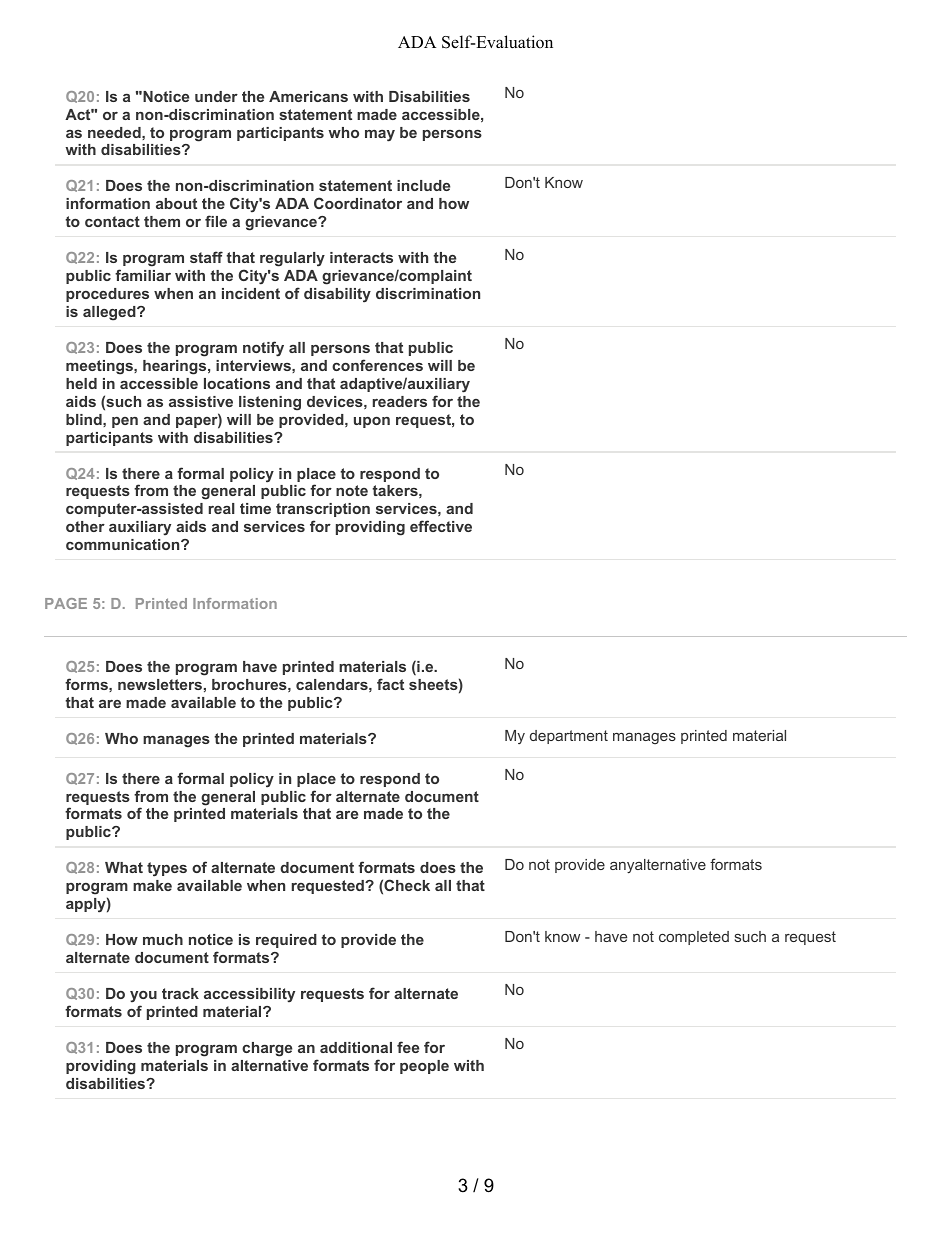 The image size is (952, 1233). What do you see at coordinates (423, 185) in the screenshot?
I see `include` at bounding box center [423, 185].
